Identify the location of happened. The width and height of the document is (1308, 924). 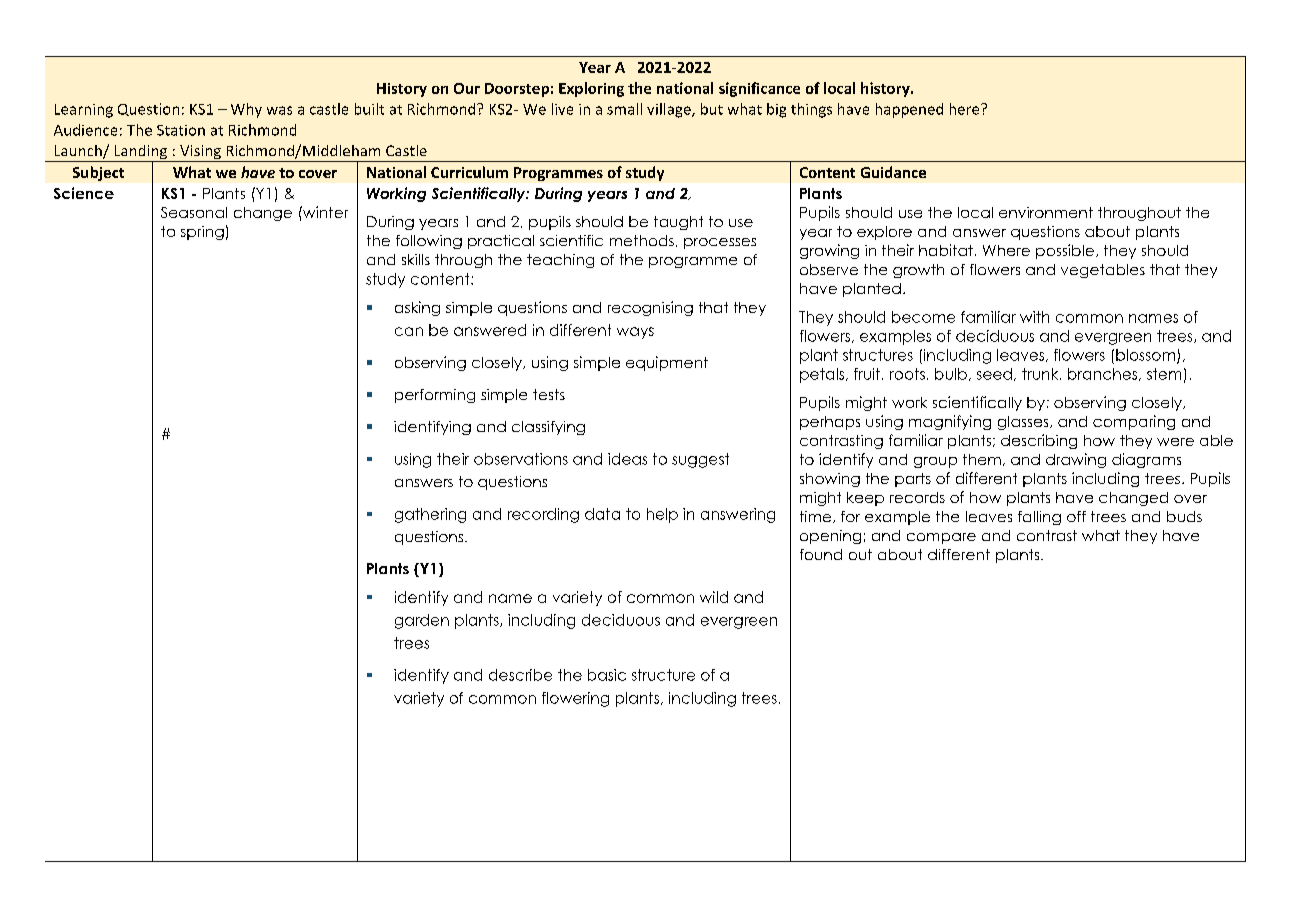
(909, 110).
